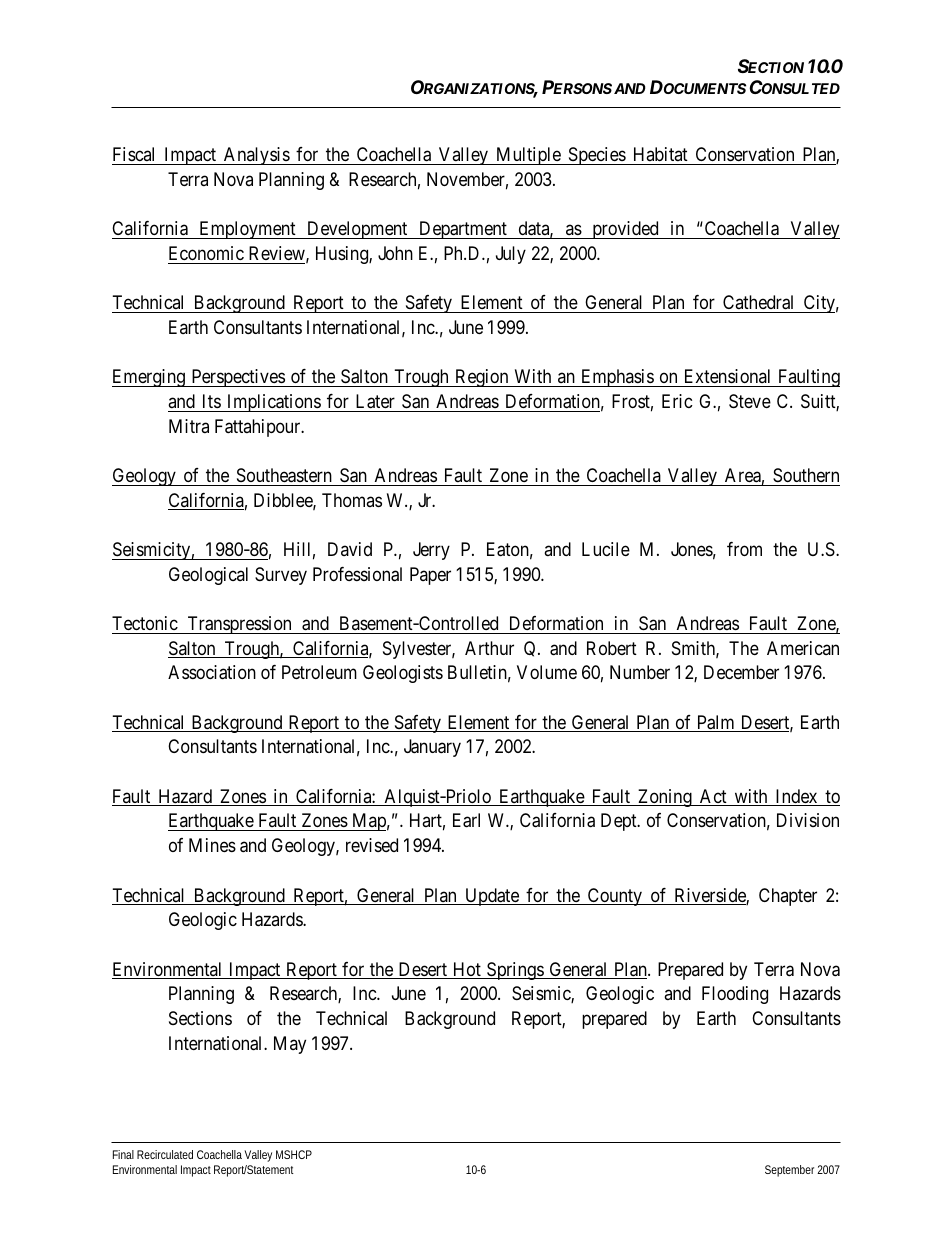 The image size is (952, 1233). Describe the element at coordinates (744, 549) in the image. I see `from` at that location.
